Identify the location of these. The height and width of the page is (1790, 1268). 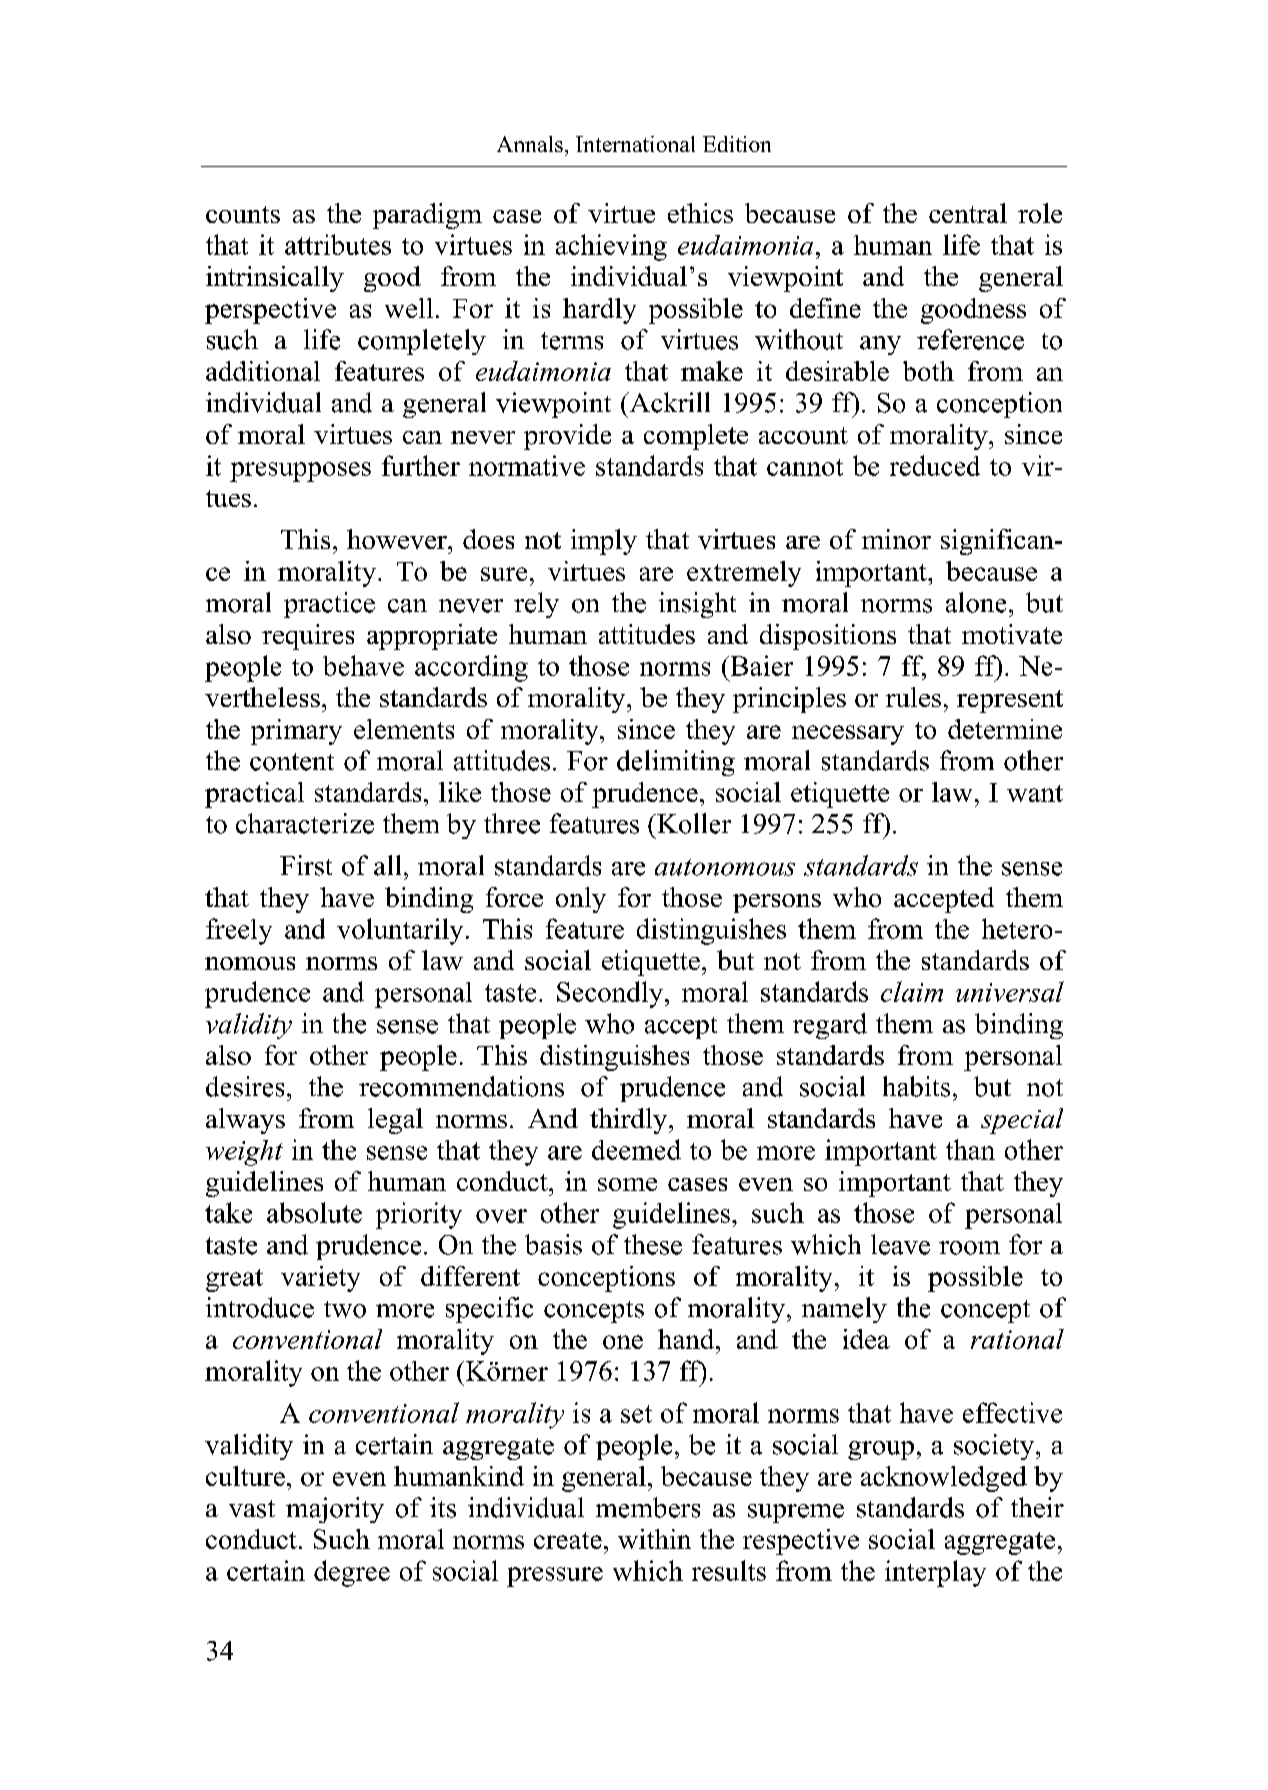
(653, 1244).
